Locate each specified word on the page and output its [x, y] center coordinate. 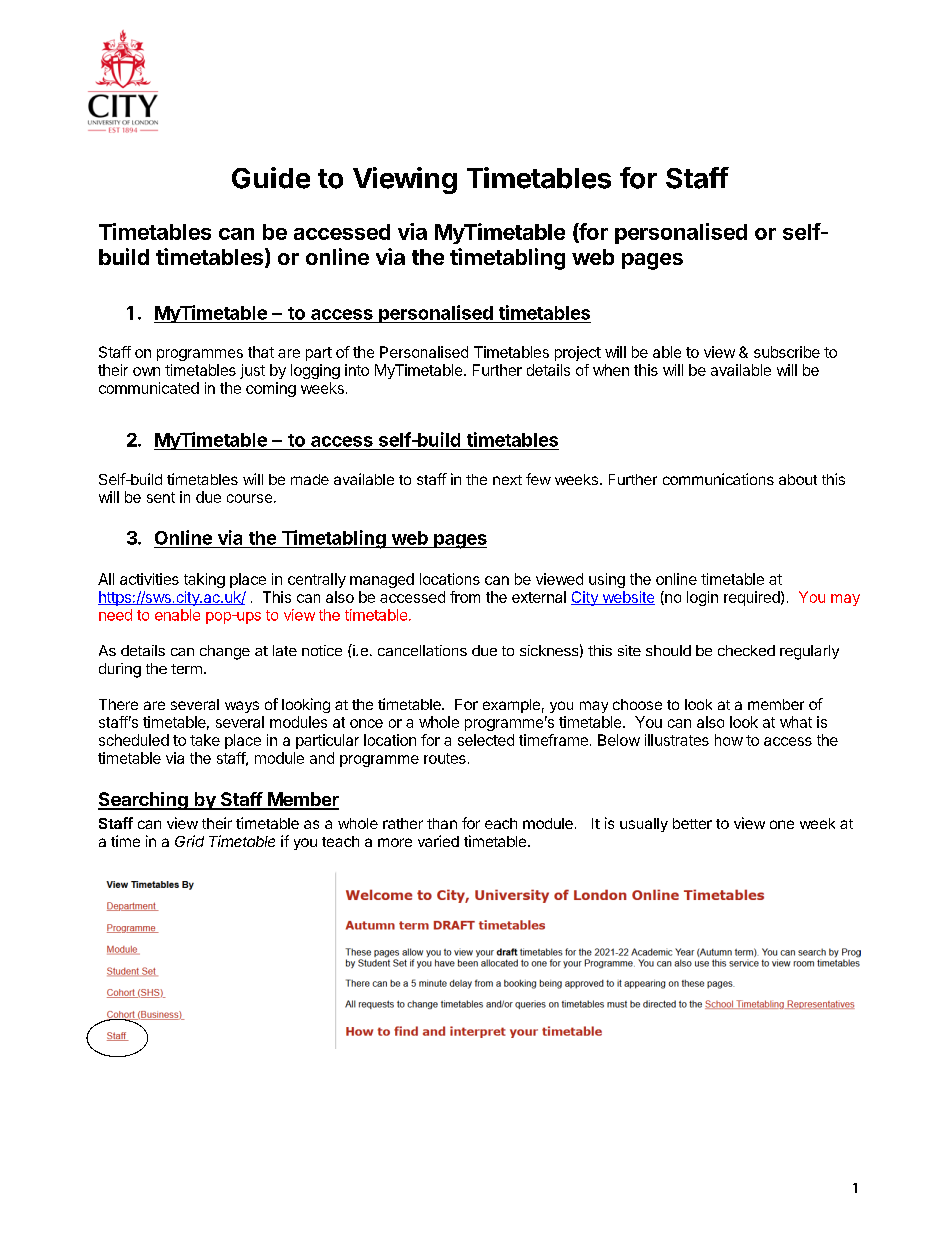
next [507, 480]
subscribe [787, 352]
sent [161, 497]
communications [718, 479]
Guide [271, 178]
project [578, 353]
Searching [144, 801]
